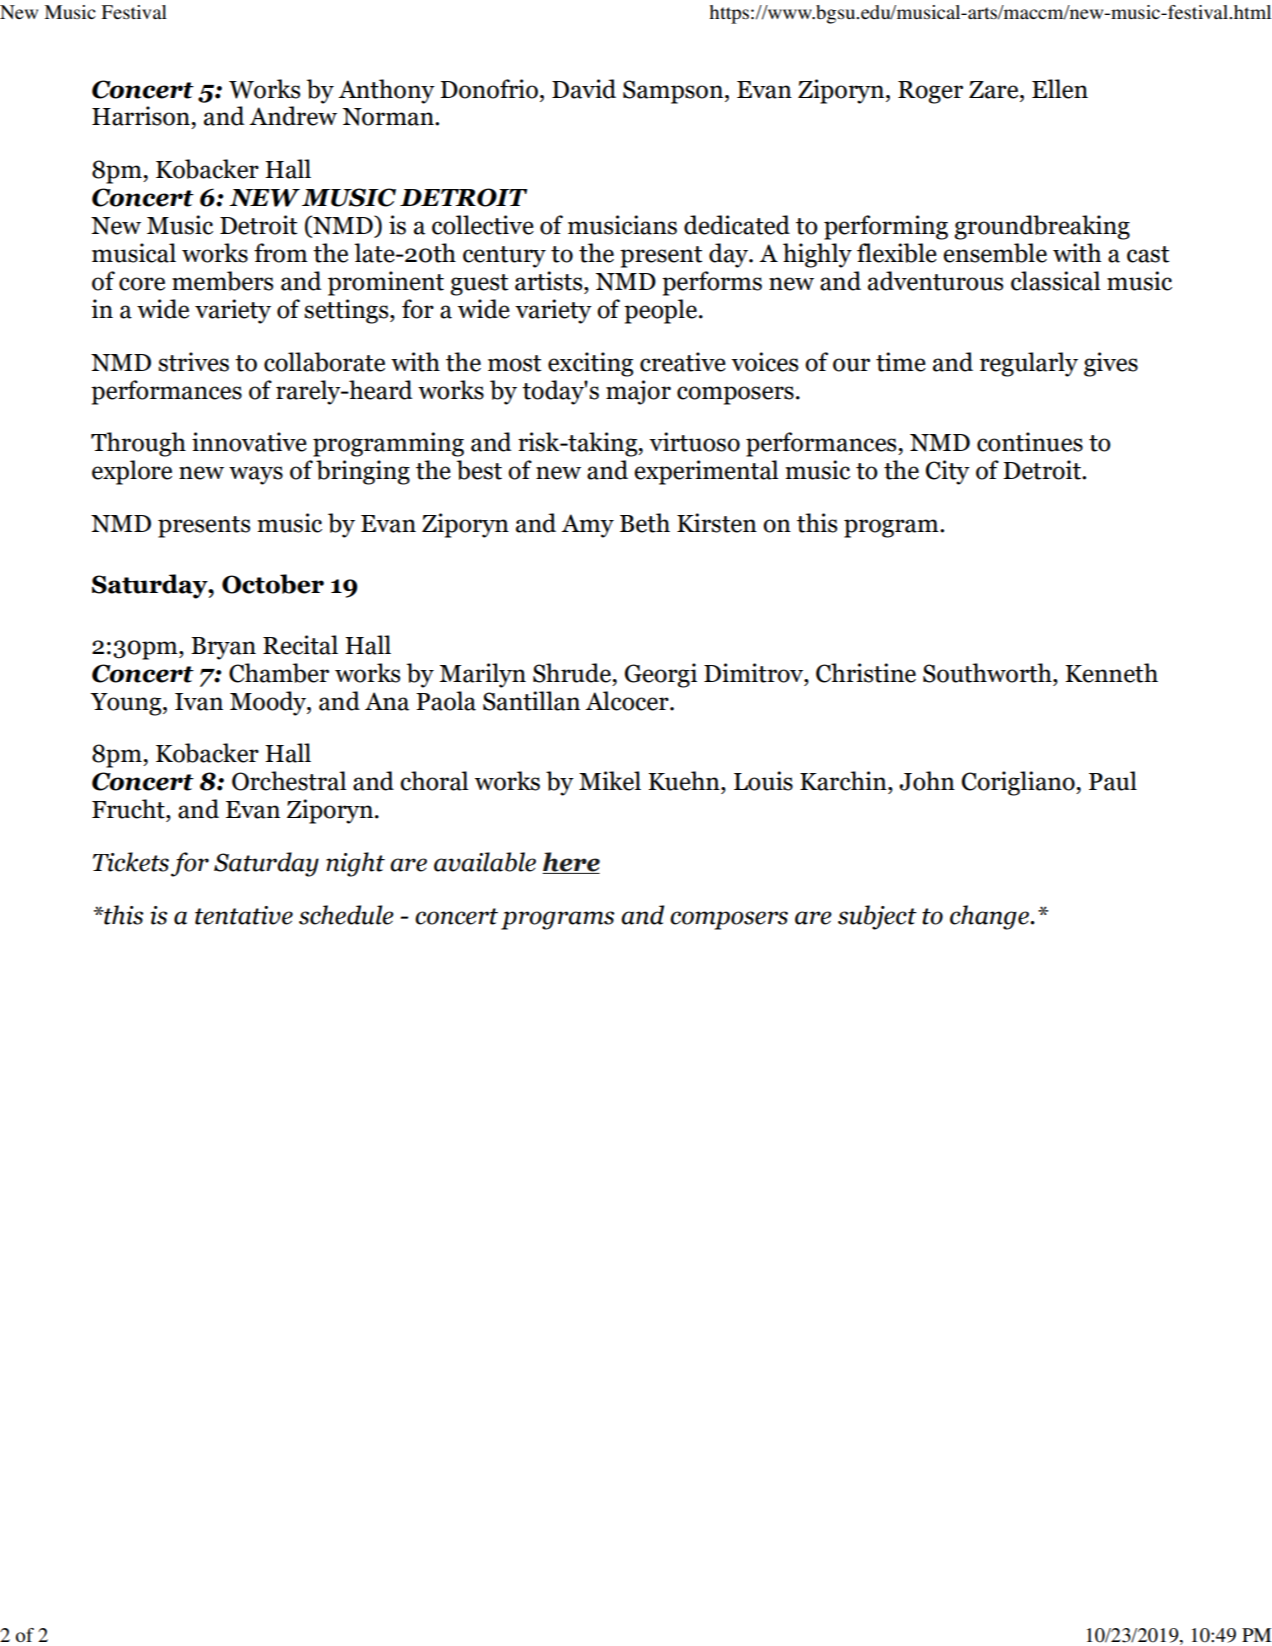 Image resolution: width=1272 pixels, height=1646 pixels. What do you see at coordinates (610, 781) in the screenshot?
I see `Mikel` at bounding box center [610, 781].
